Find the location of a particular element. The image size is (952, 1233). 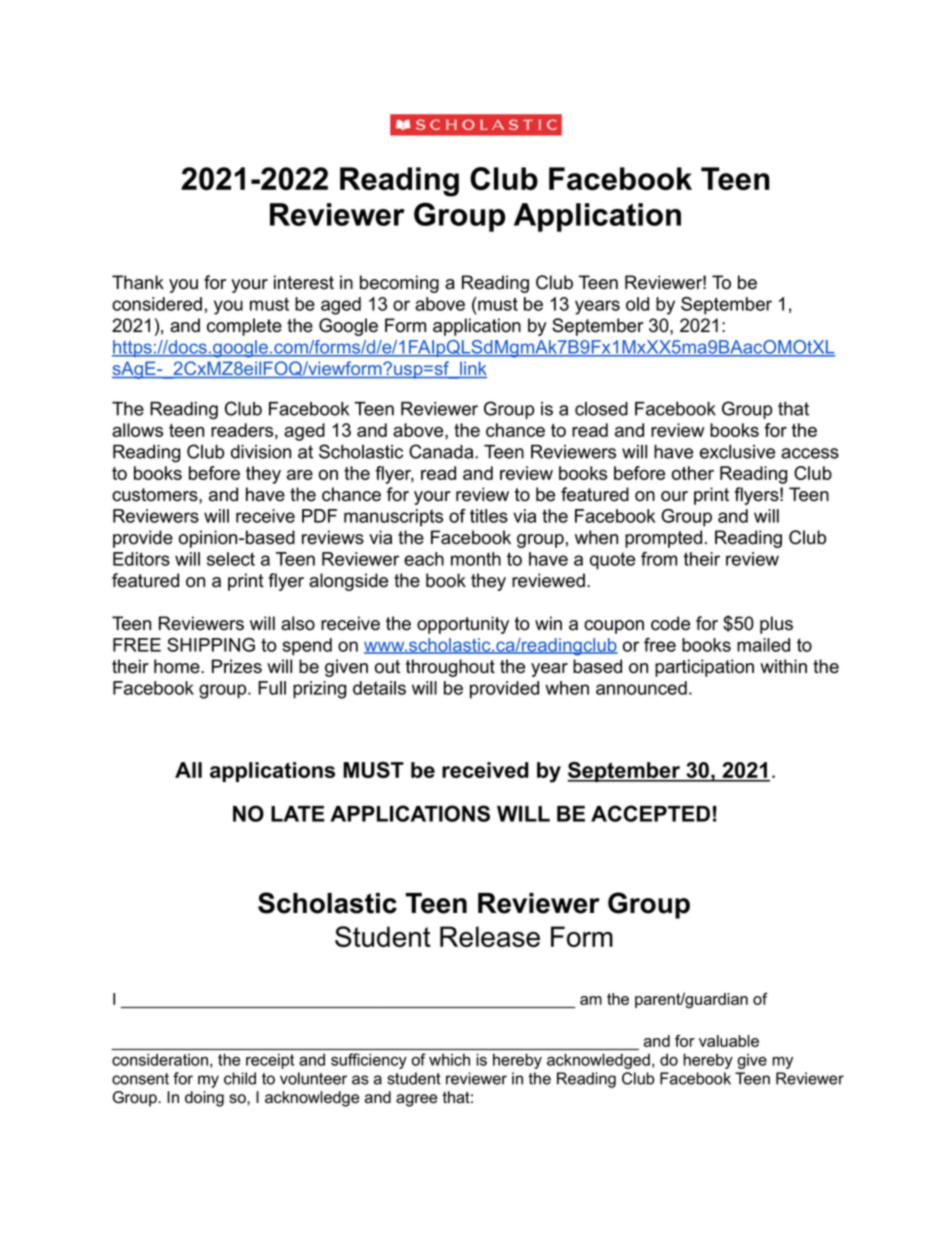

LATE is located at coordinates (298, 814).
